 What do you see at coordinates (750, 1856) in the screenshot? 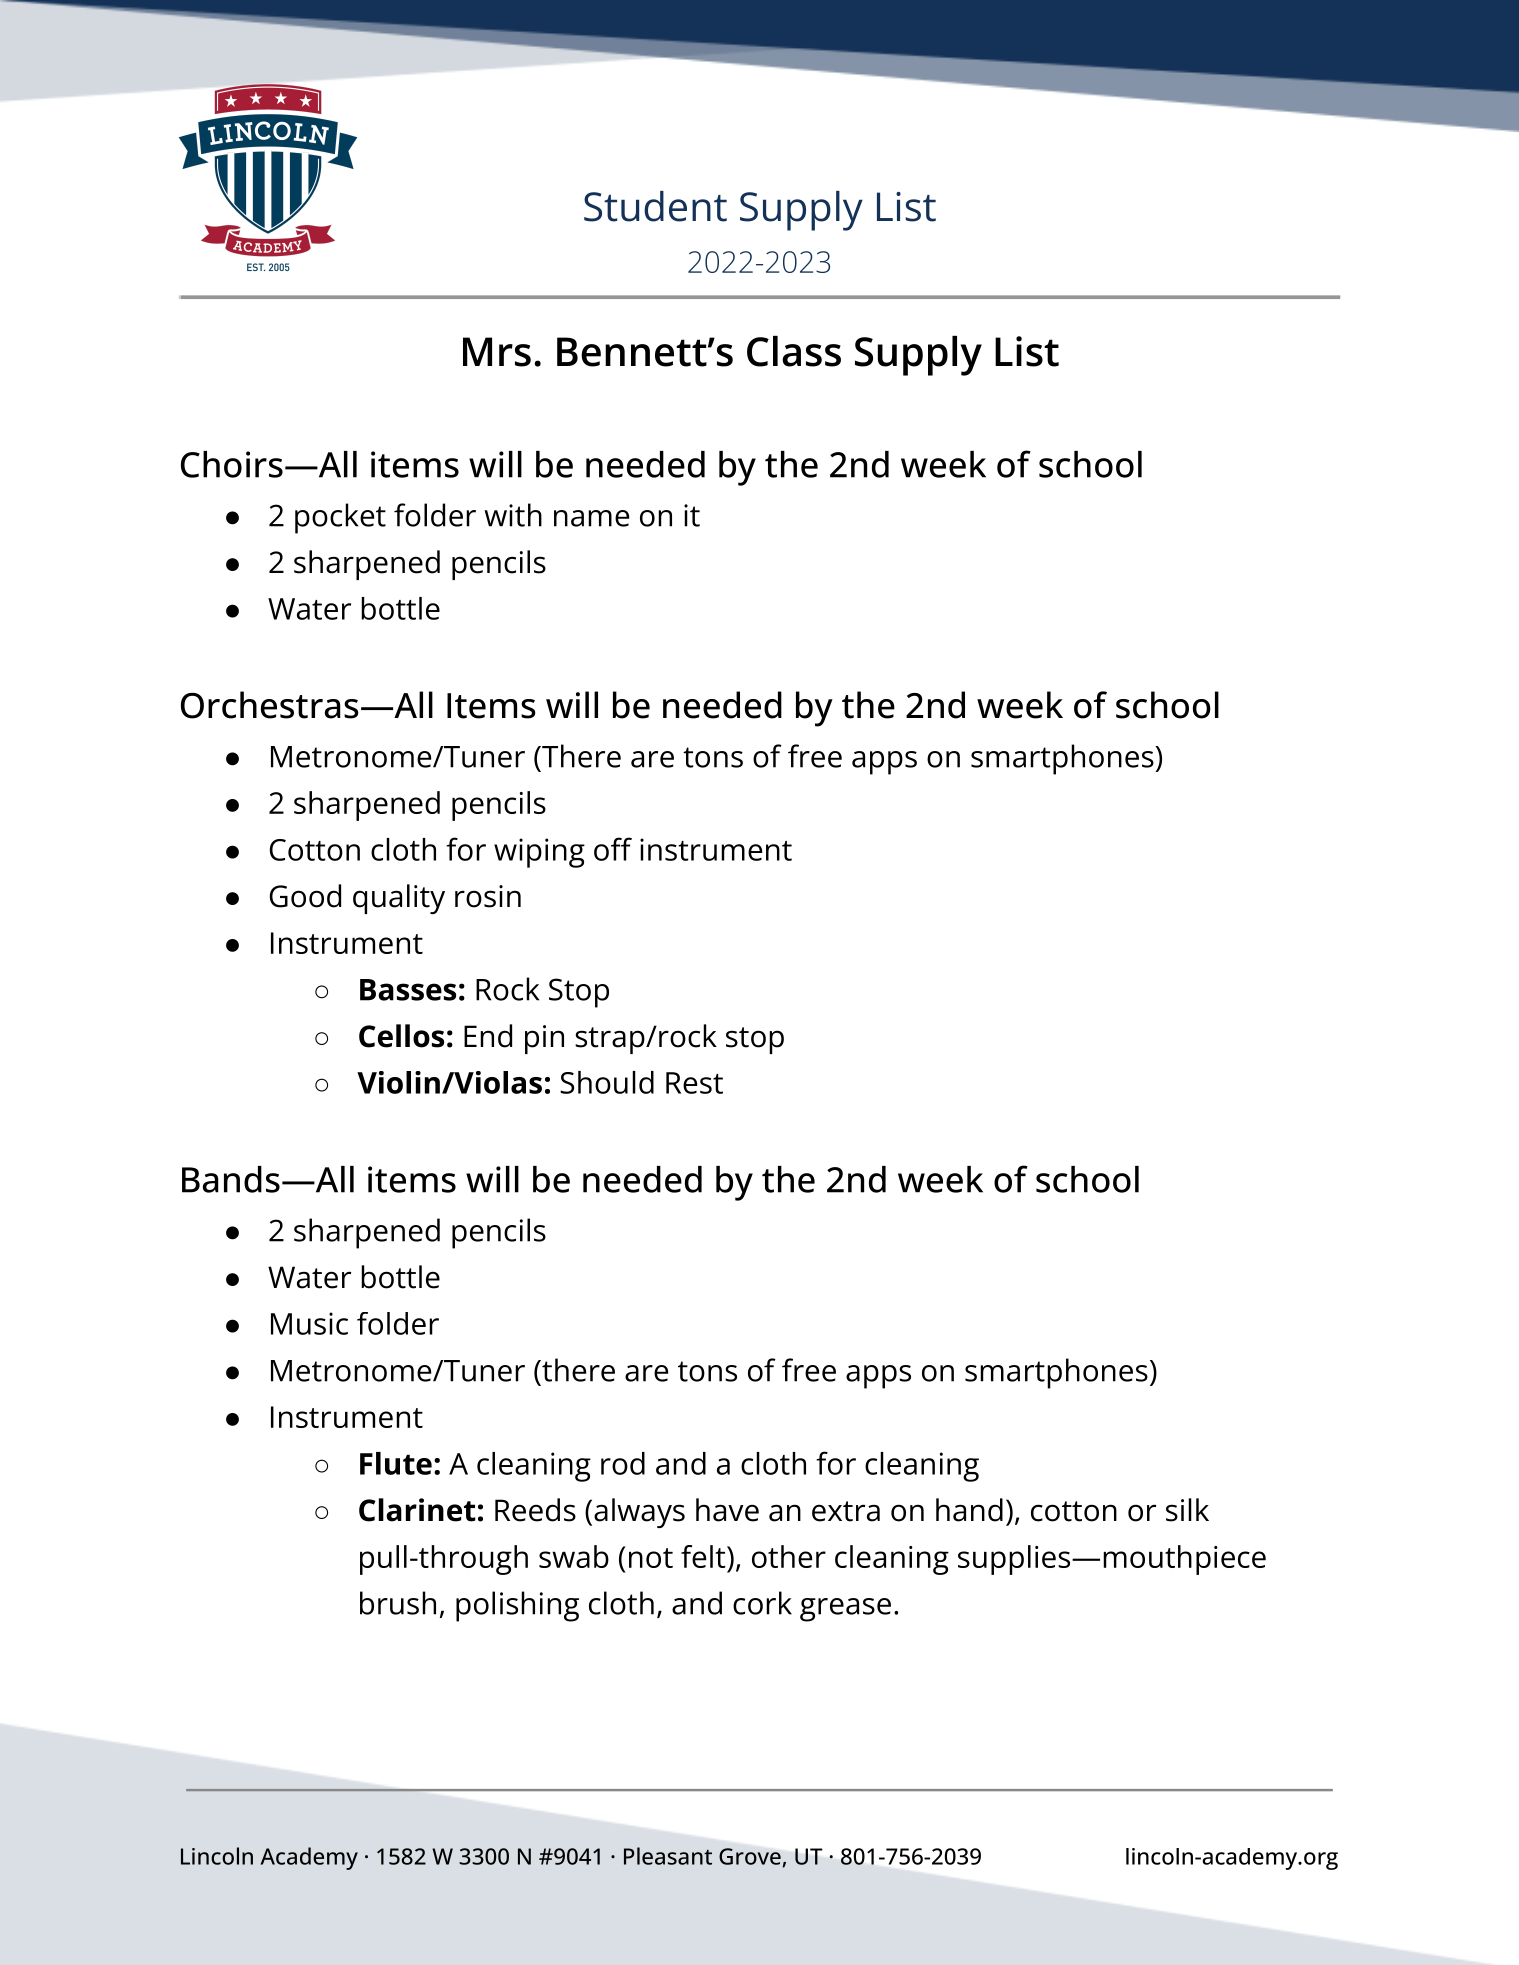
I see `Grove` at bounding box center [750, 1856].
